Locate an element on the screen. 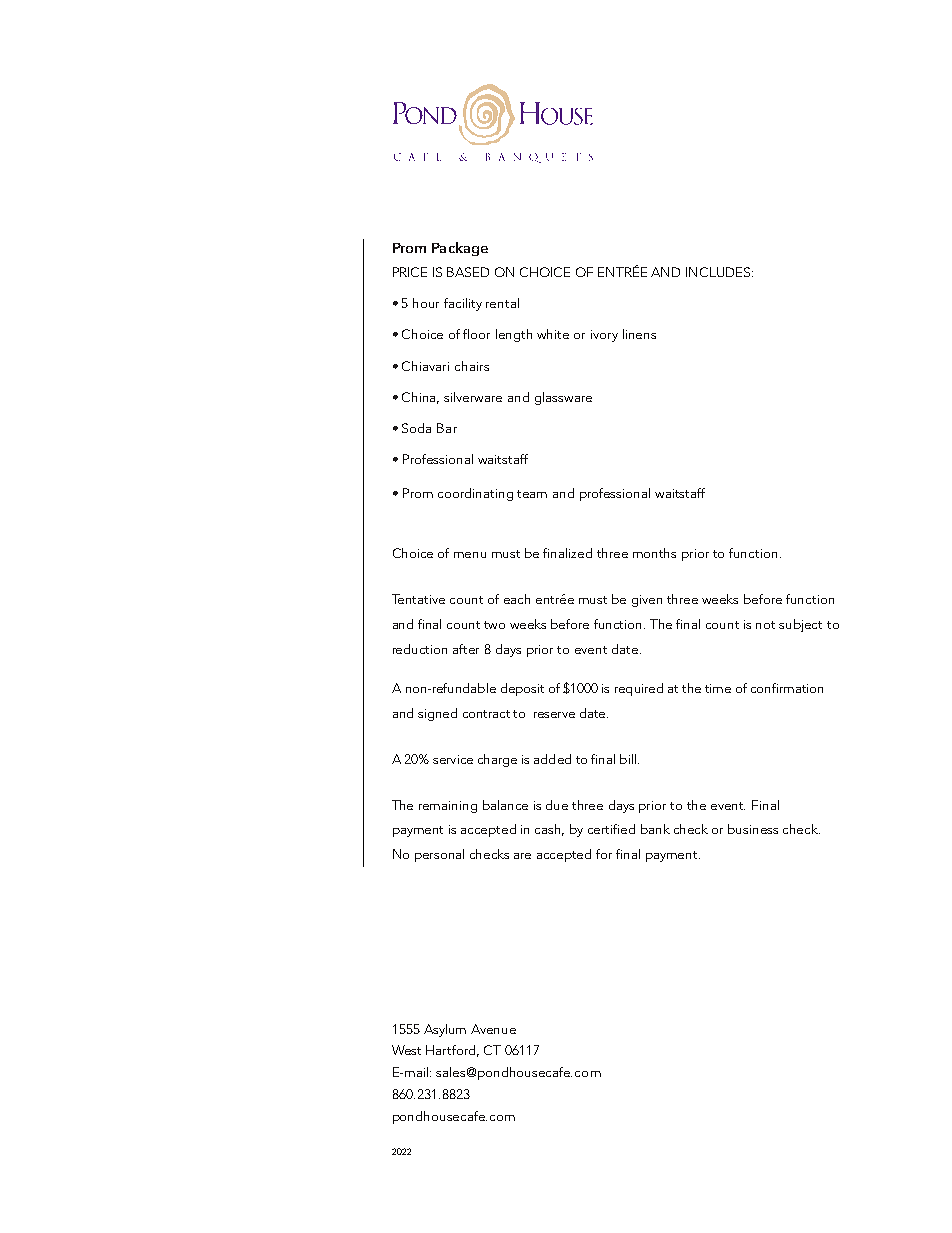 This screenshot has height=1233, width=952. INCLUDES is located at coordinates (719, 272).
